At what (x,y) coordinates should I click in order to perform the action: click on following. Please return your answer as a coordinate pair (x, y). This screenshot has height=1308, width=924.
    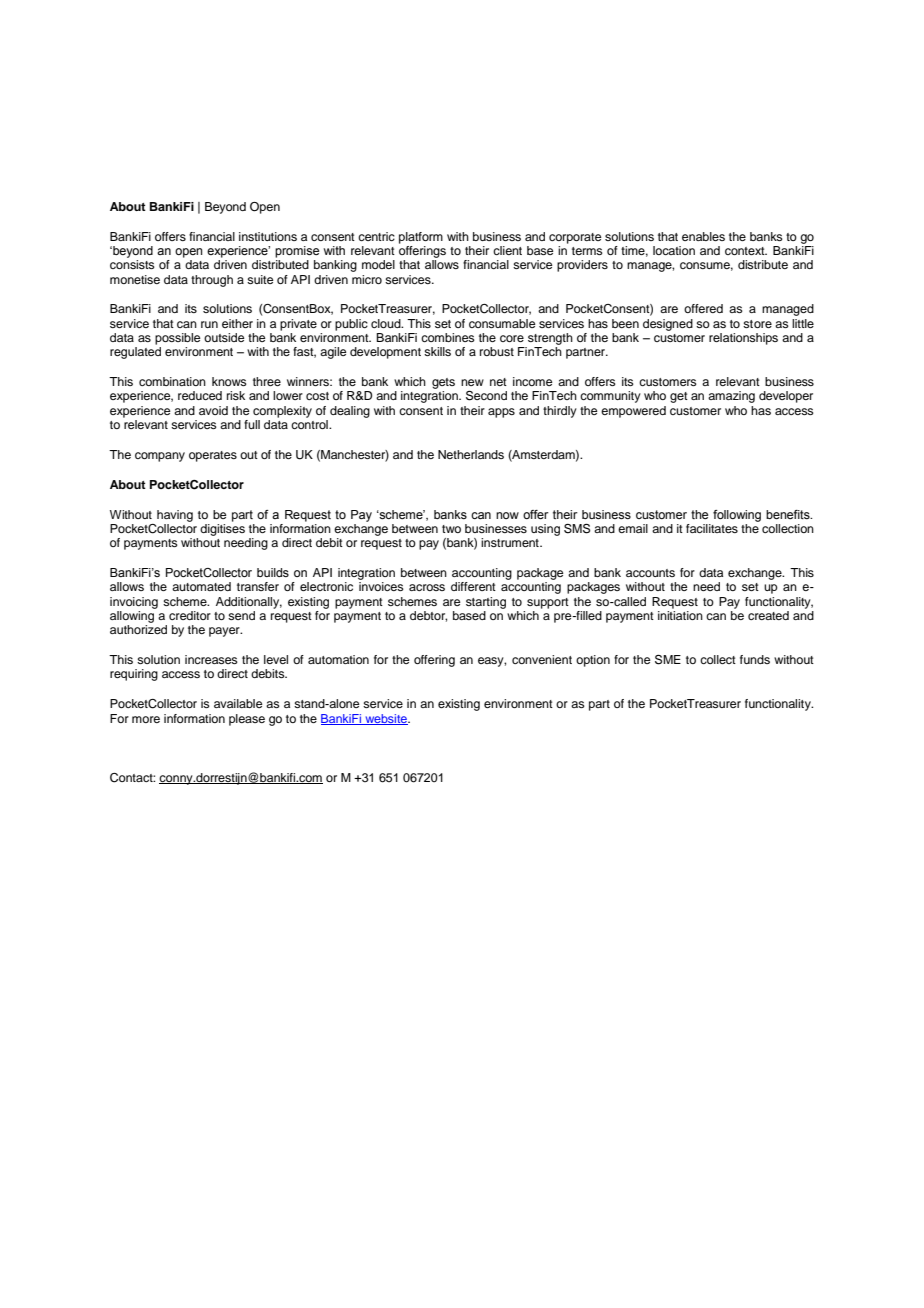
    Looking at the image, I should click on (737, 516).
